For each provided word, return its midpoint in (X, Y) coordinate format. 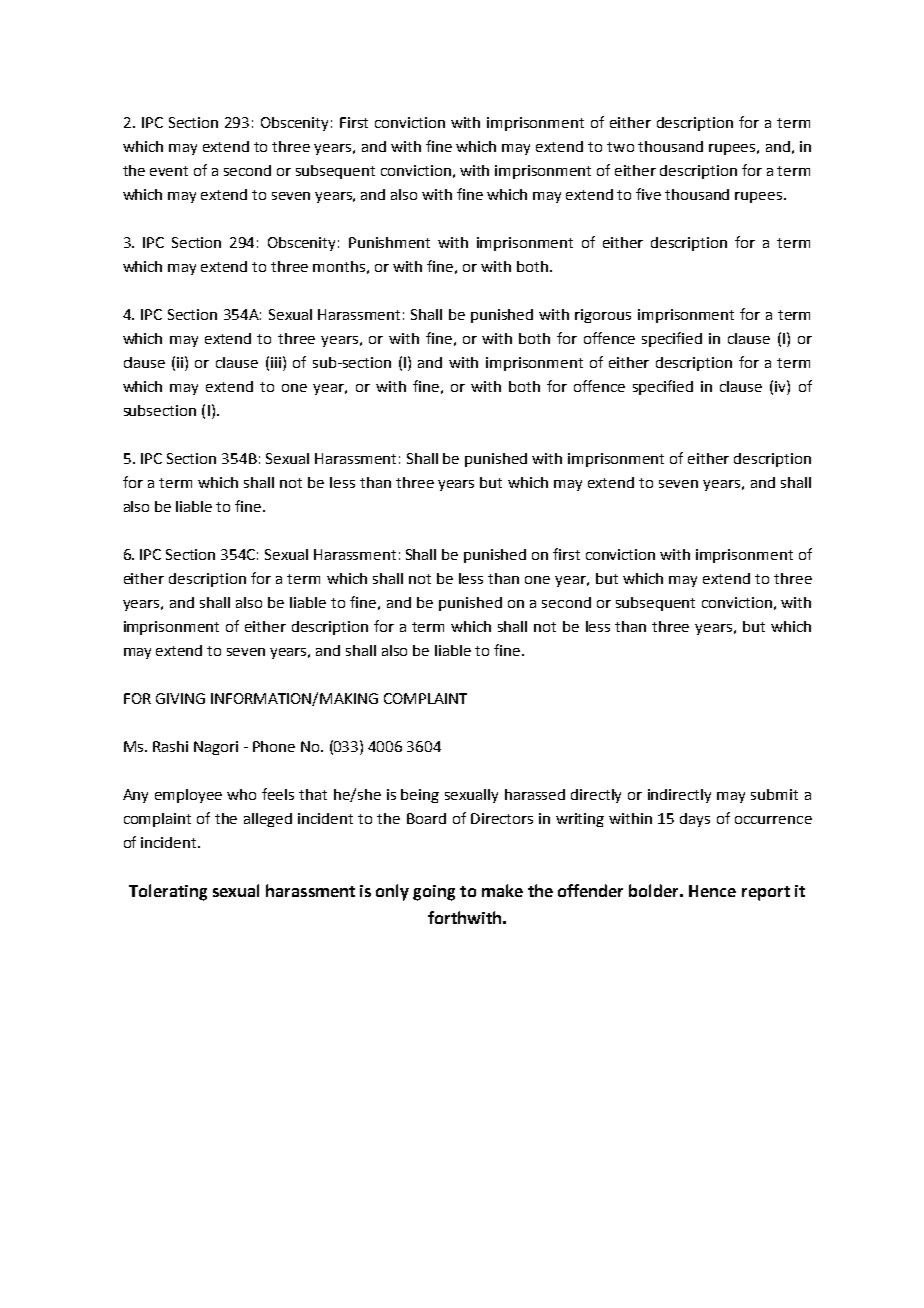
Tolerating (168, 892)
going (434, 893)
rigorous (603, 316)
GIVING (180, 698)
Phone (274, 746)
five (648, 194)
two (620, 147)
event (169, 171)
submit (774, 794)
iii (276, 362)
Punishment (389, 242)
